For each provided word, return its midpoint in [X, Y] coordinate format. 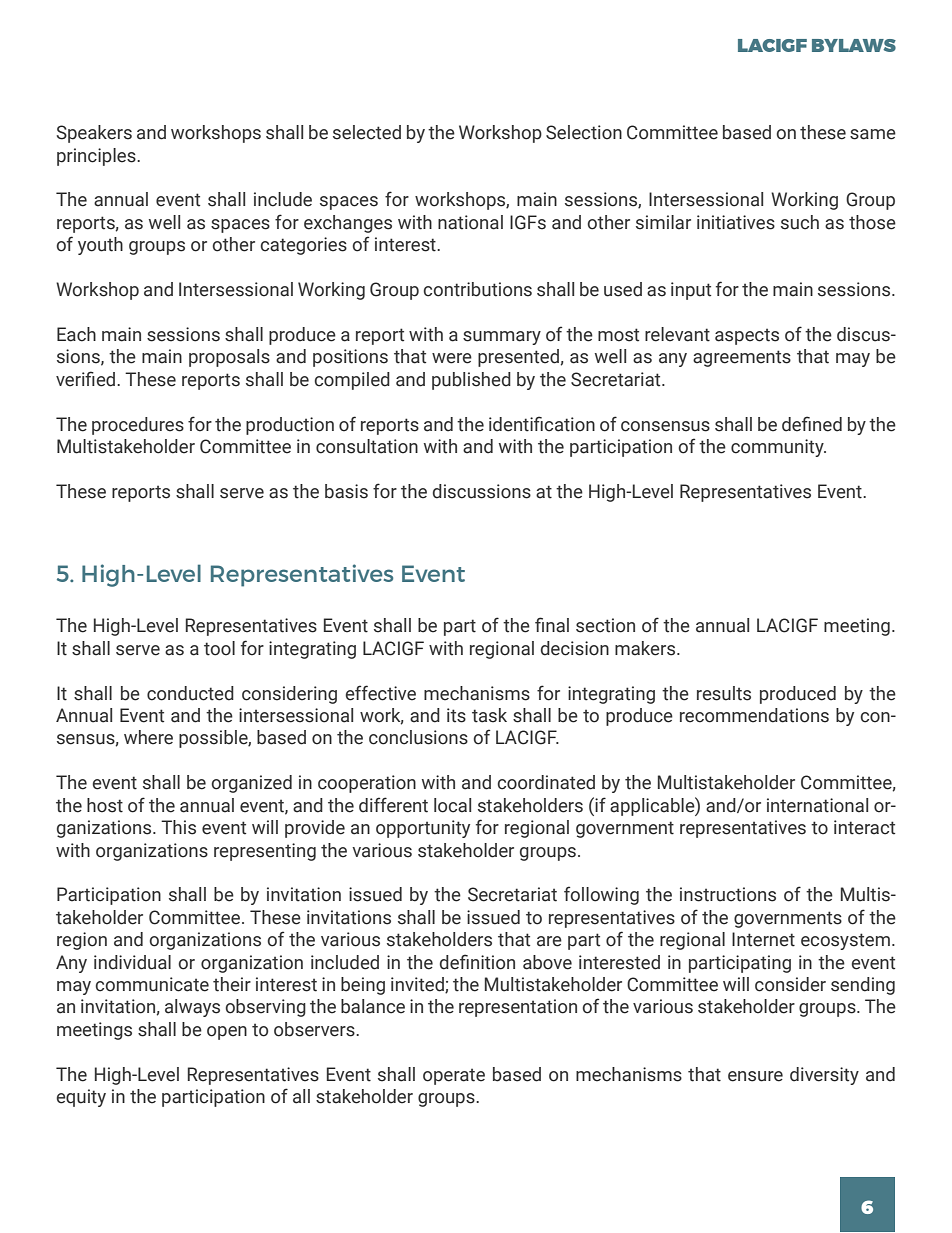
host [105, 805]
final [552, 625]
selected [367, 132]
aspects [747, 336]
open [227, 1033]
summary [502, 338]
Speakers [94, 134]
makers [646, 648]
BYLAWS [854, 45]
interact [864, 827]
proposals [229, 358]
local [452, 805]
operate [454, 1076]
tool [219, 648]
